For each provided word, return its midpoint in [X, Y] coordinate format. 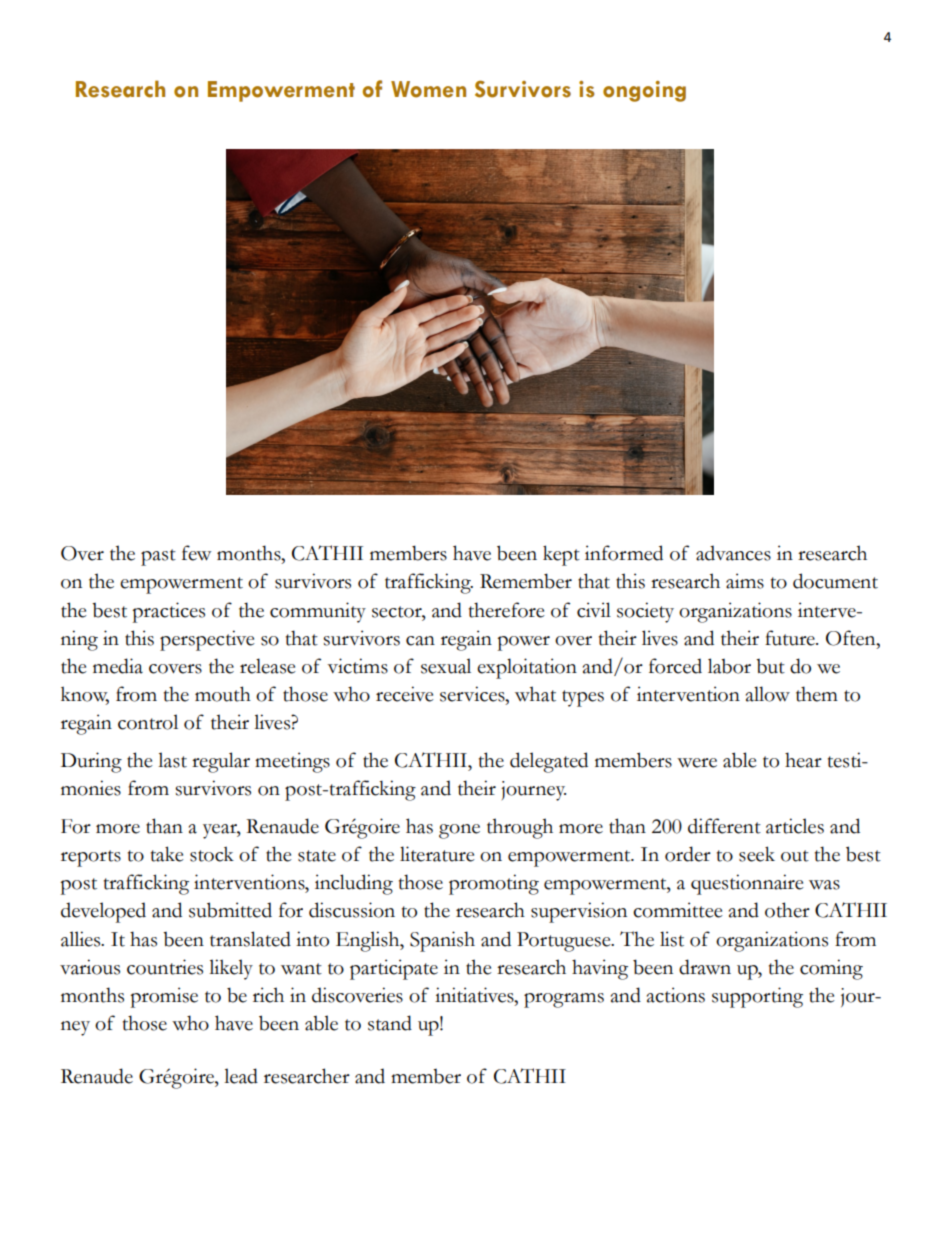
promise [164, 997]
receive [405, 694]
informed [624, 553]
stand [390, 1023]
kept [561, 555]
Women [428, 89]
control [148, 722]
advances [733, 553]
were [697, 763]
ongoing [644, 91]
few [196, 553]
